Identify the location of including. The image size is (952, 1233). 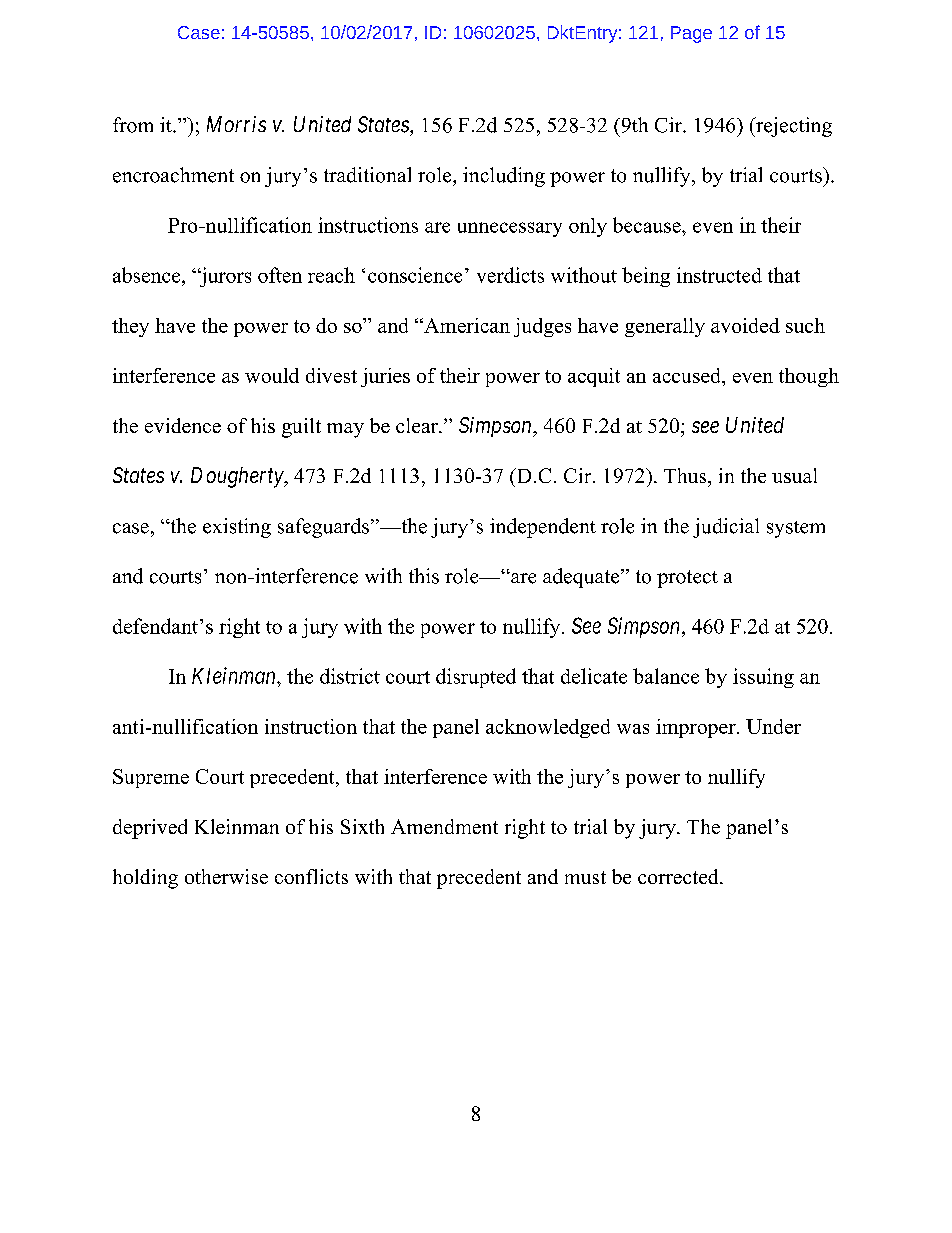
(504, 177).
